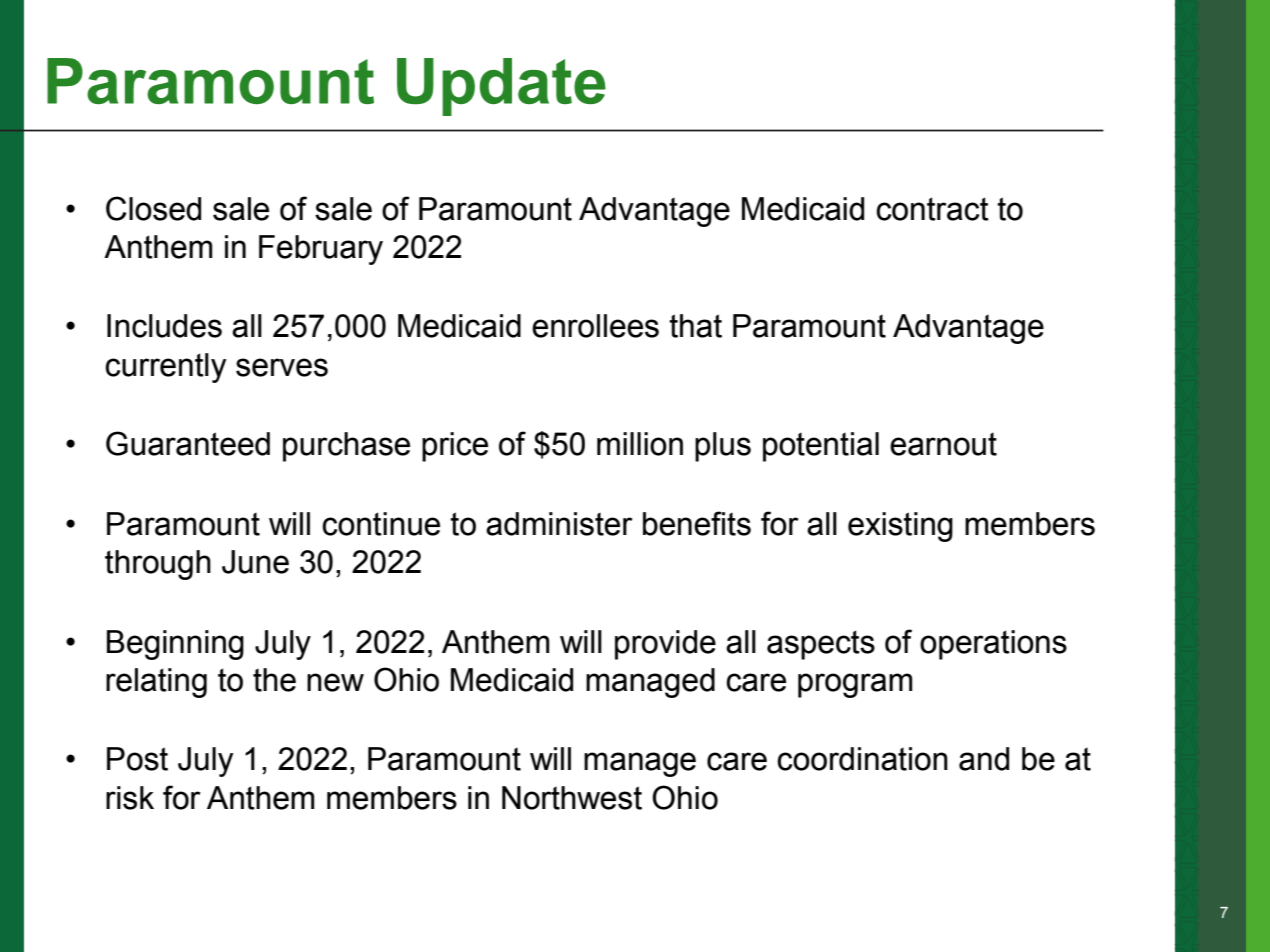  Describe the element at coordinates (932, 209) in the screenshot. I see `contract` at that location.
